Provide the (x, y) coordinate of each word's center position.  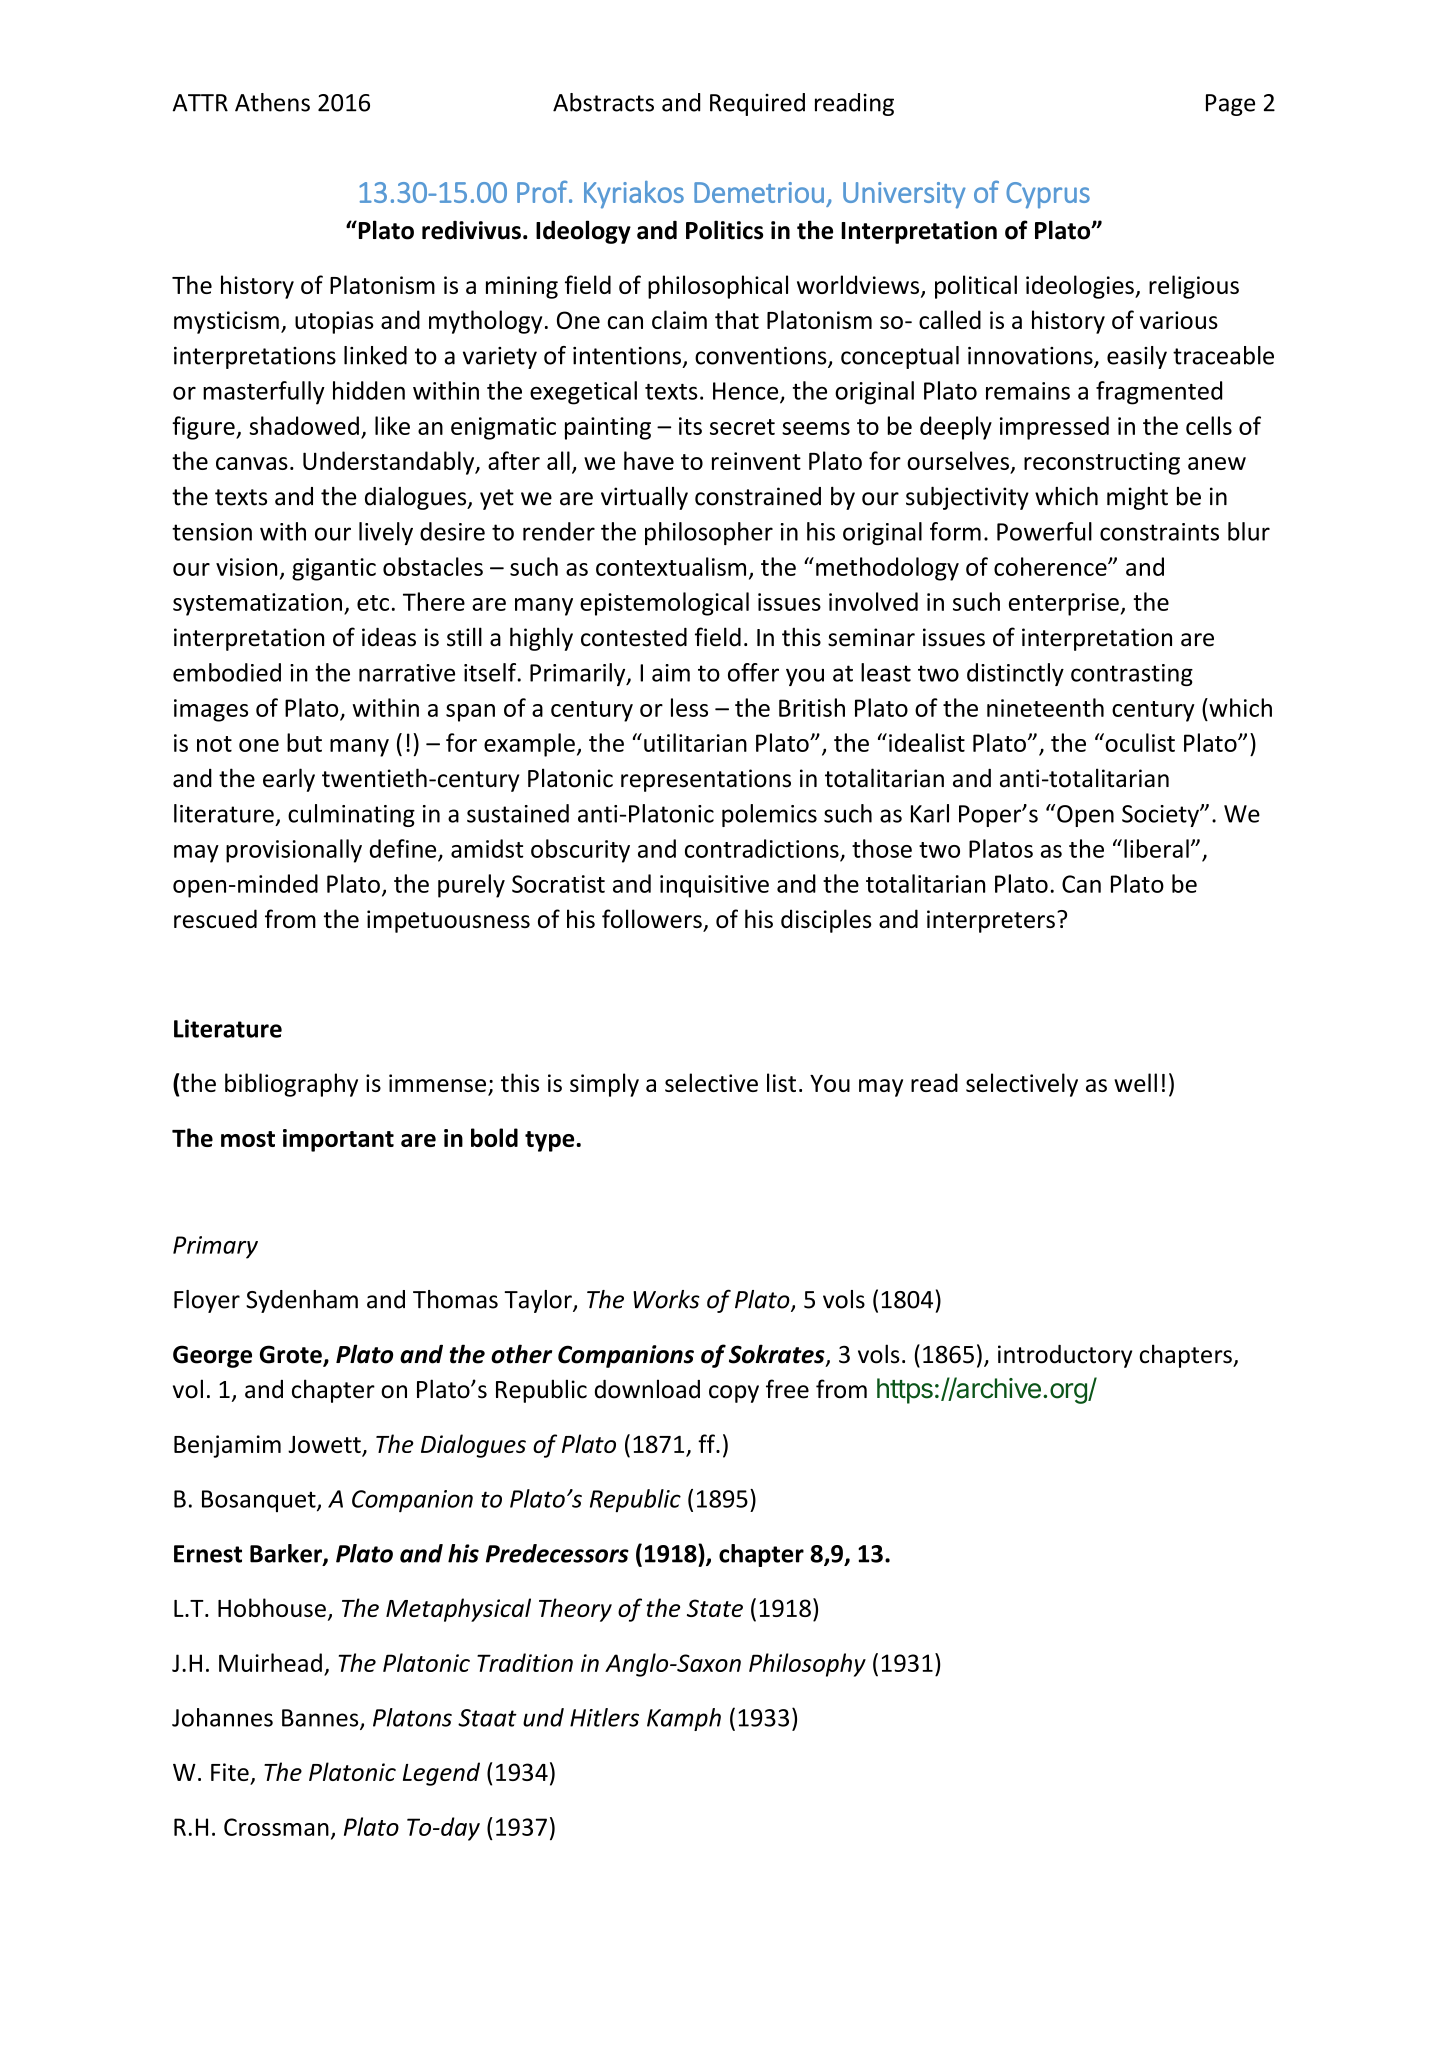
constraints (1159, 532)
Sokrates (778, 1355)
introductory (1065, 1356)
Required (757, 104)
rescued (215, 918)
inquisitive (714, 886)
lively (386, 533)
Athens (272, 102)
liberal (1156, 848)
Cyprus (1048, 195)
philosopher (709, 533)
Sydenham (302, 1301)
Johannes (222, 1717)
